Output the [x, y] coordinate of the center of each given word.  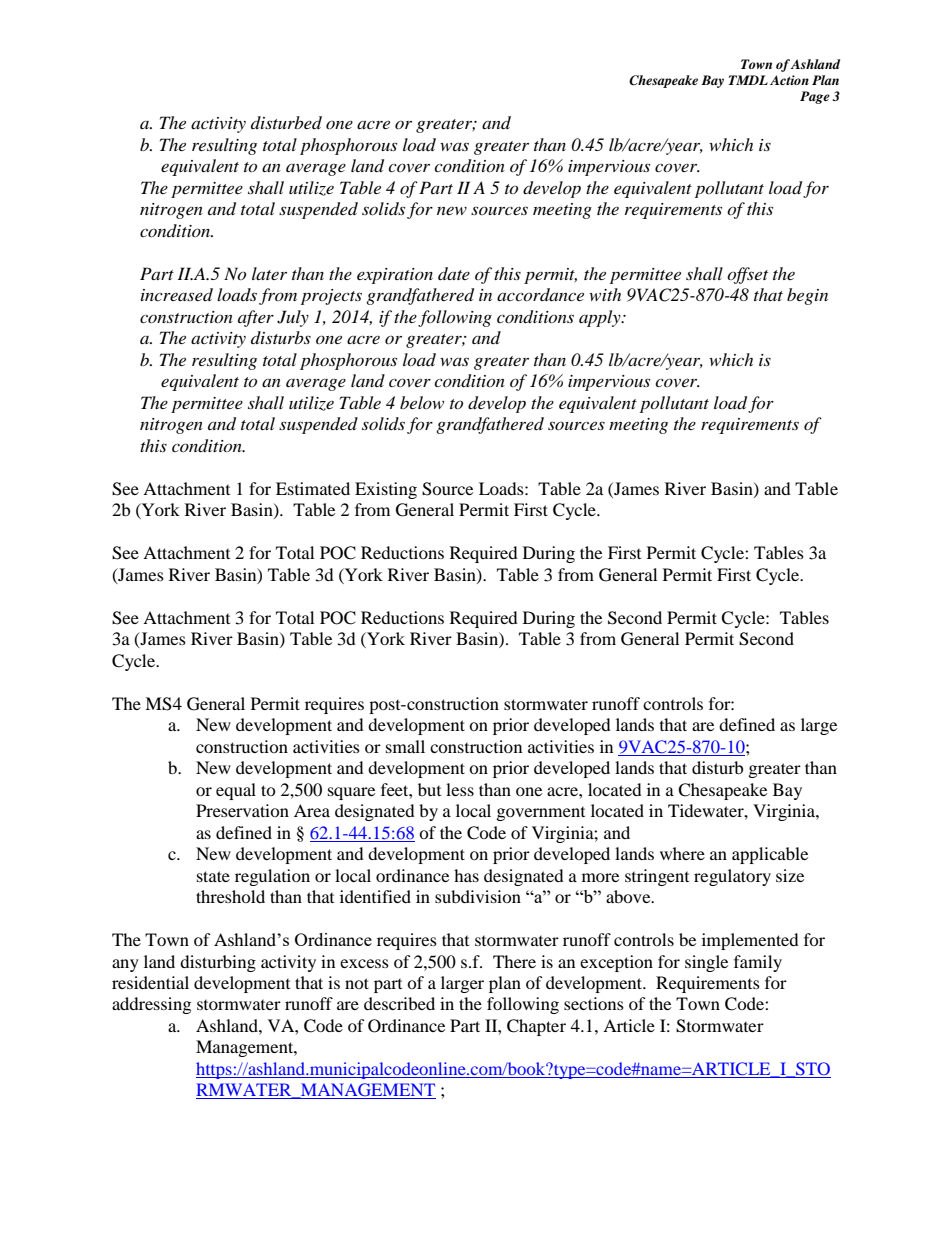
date [454, 273]
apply [601, 318]
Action [789, 80]
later [269, 273]
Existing [386, 490]
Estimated [313, 488]
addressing [151, 1005]
